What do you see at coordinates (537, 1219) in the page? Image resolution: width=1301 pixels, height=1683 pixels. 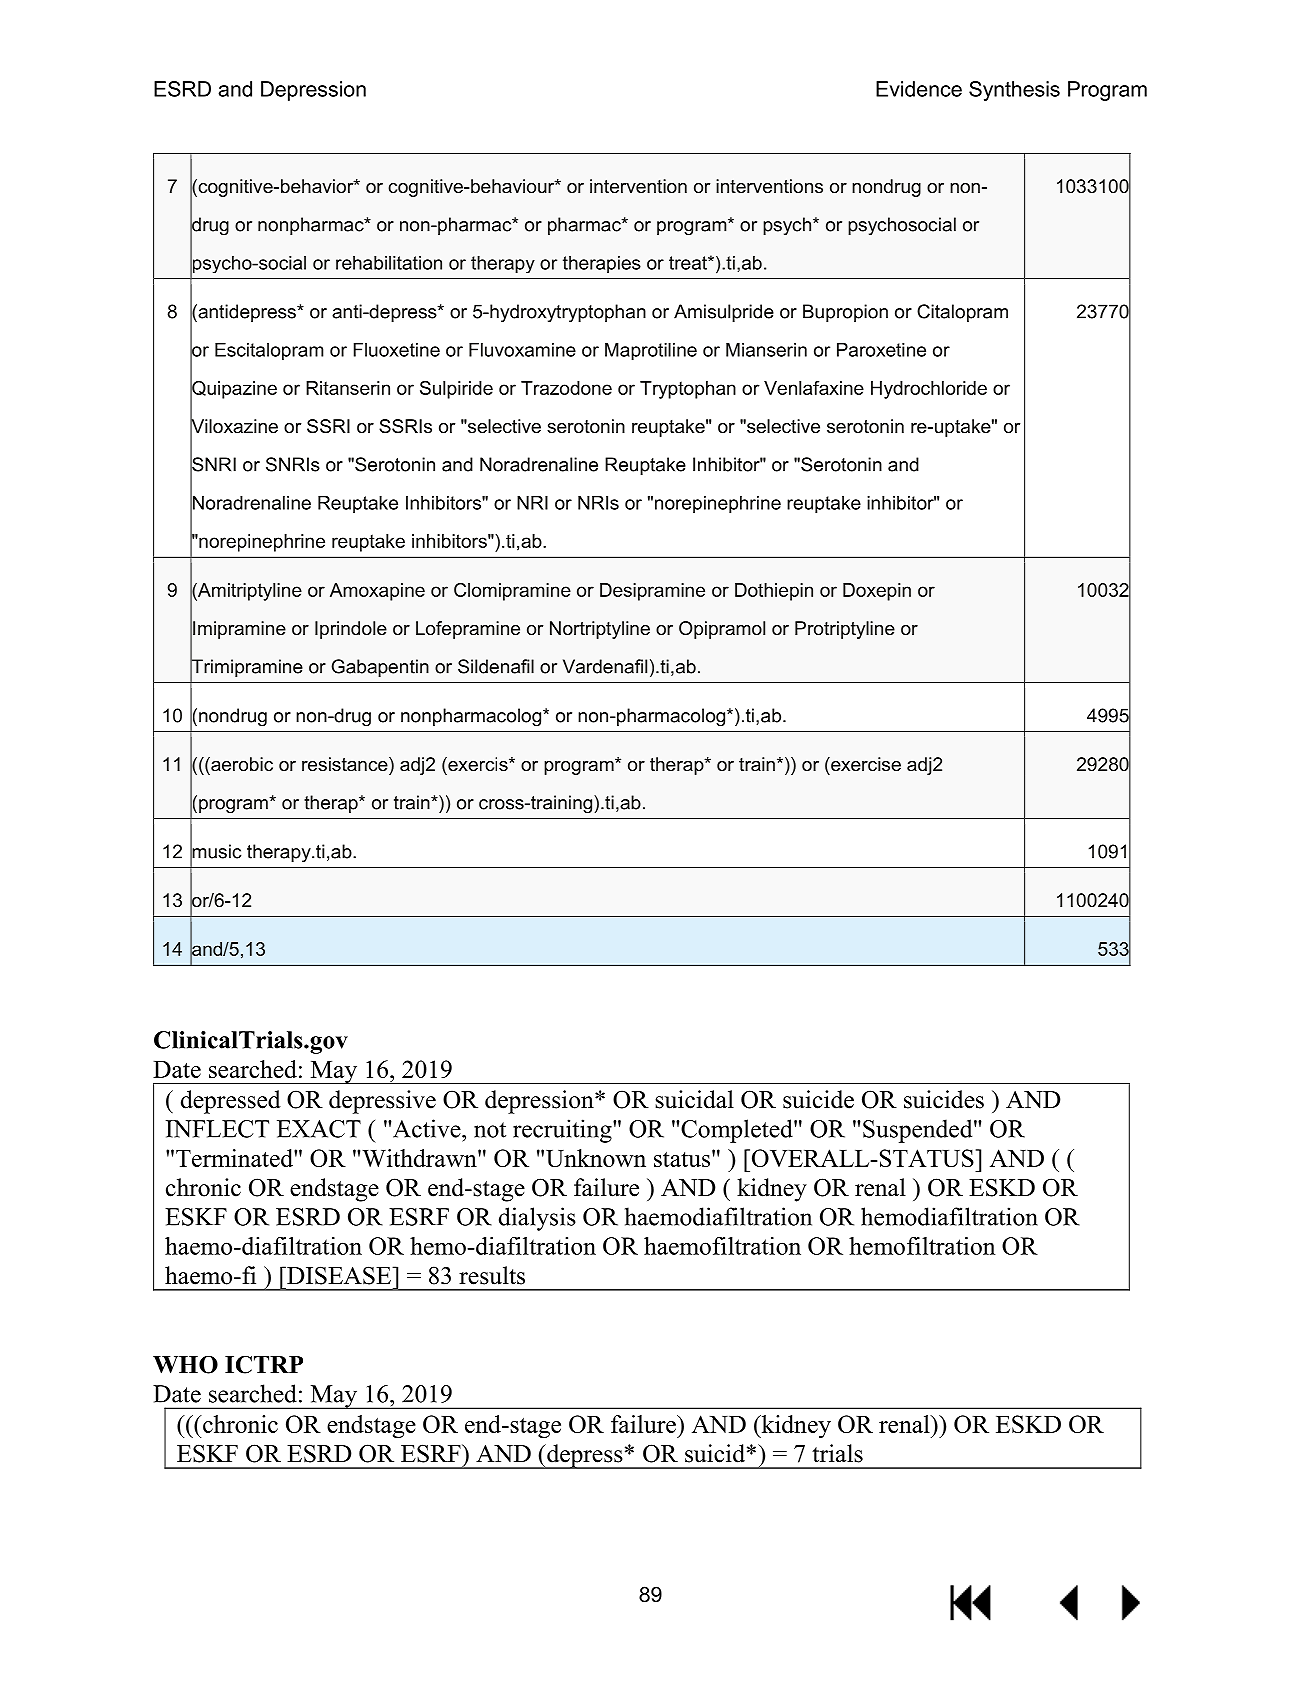 I see `dialysis` at bounding box center [537, 1219].
